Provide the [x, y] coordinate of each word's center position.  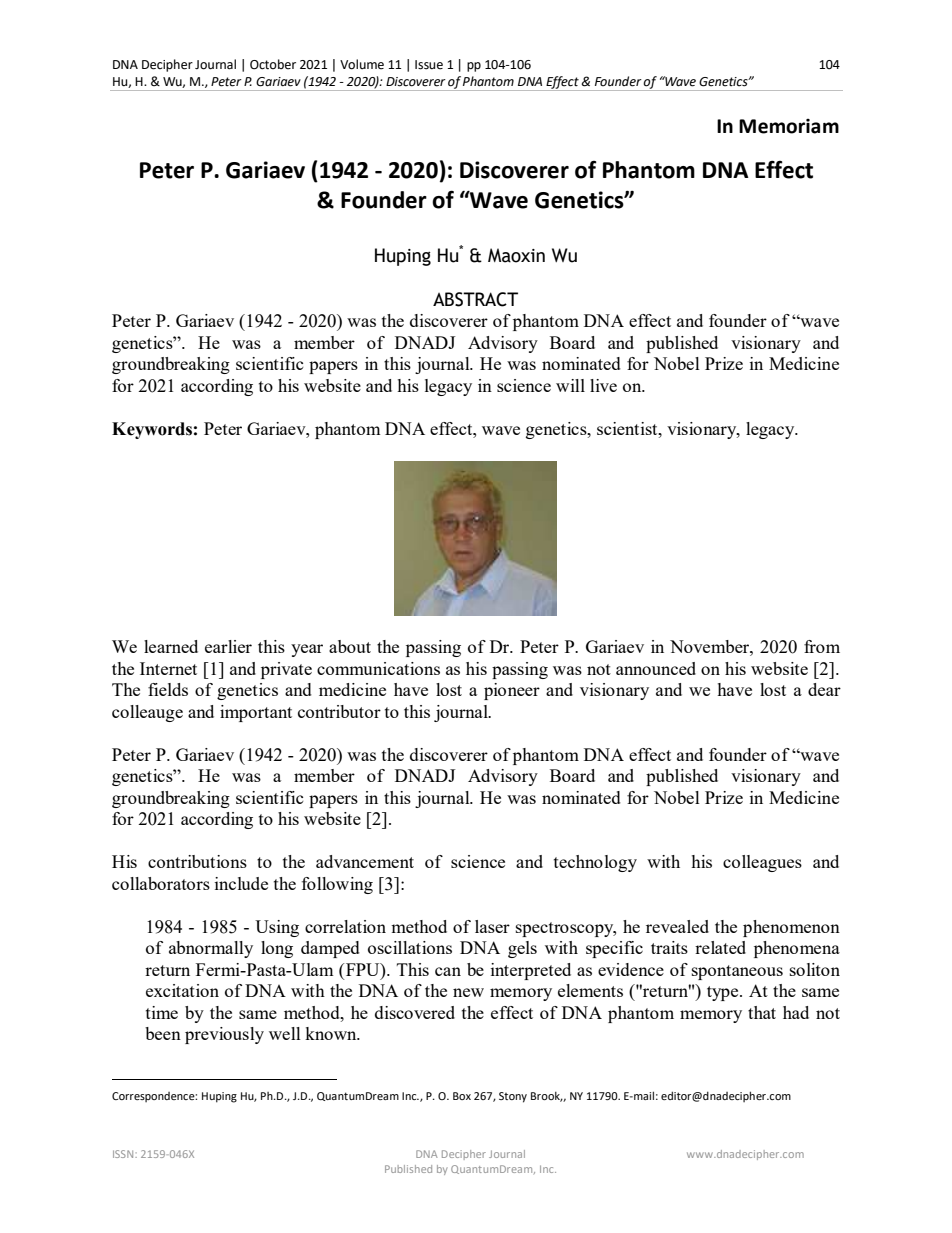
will [570, 385]
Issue [429, 65]
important [256, 713]
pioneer [512, 691]
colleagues [762, 863]
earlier [228, 646]
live [603, 385]
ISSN [124, 1154]
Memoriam [789, 126]
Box [462, 1096]
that [762, 1012]
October [273, 64]
